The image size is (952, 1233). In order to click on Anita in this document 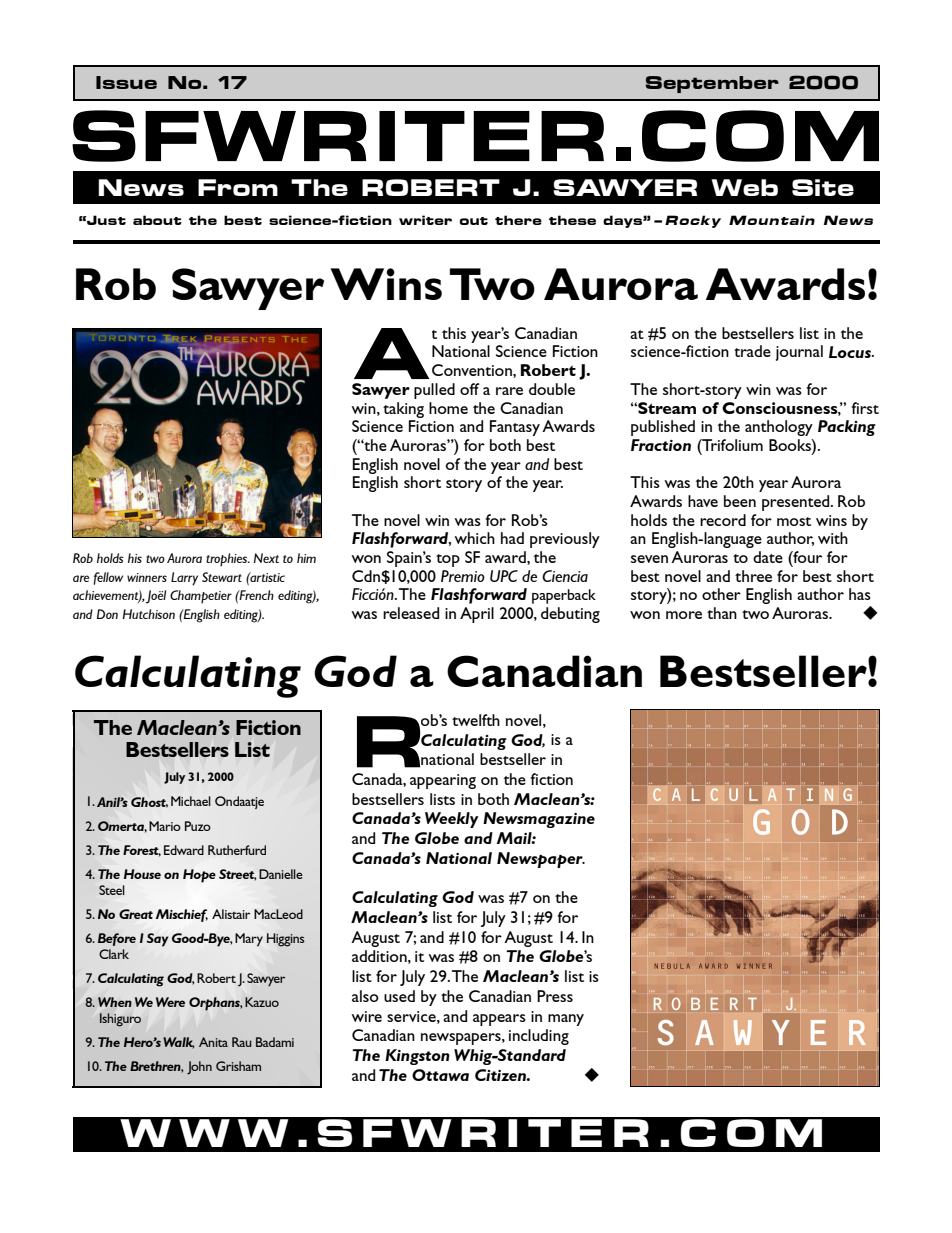, I will do `click(213, 1042)`.
